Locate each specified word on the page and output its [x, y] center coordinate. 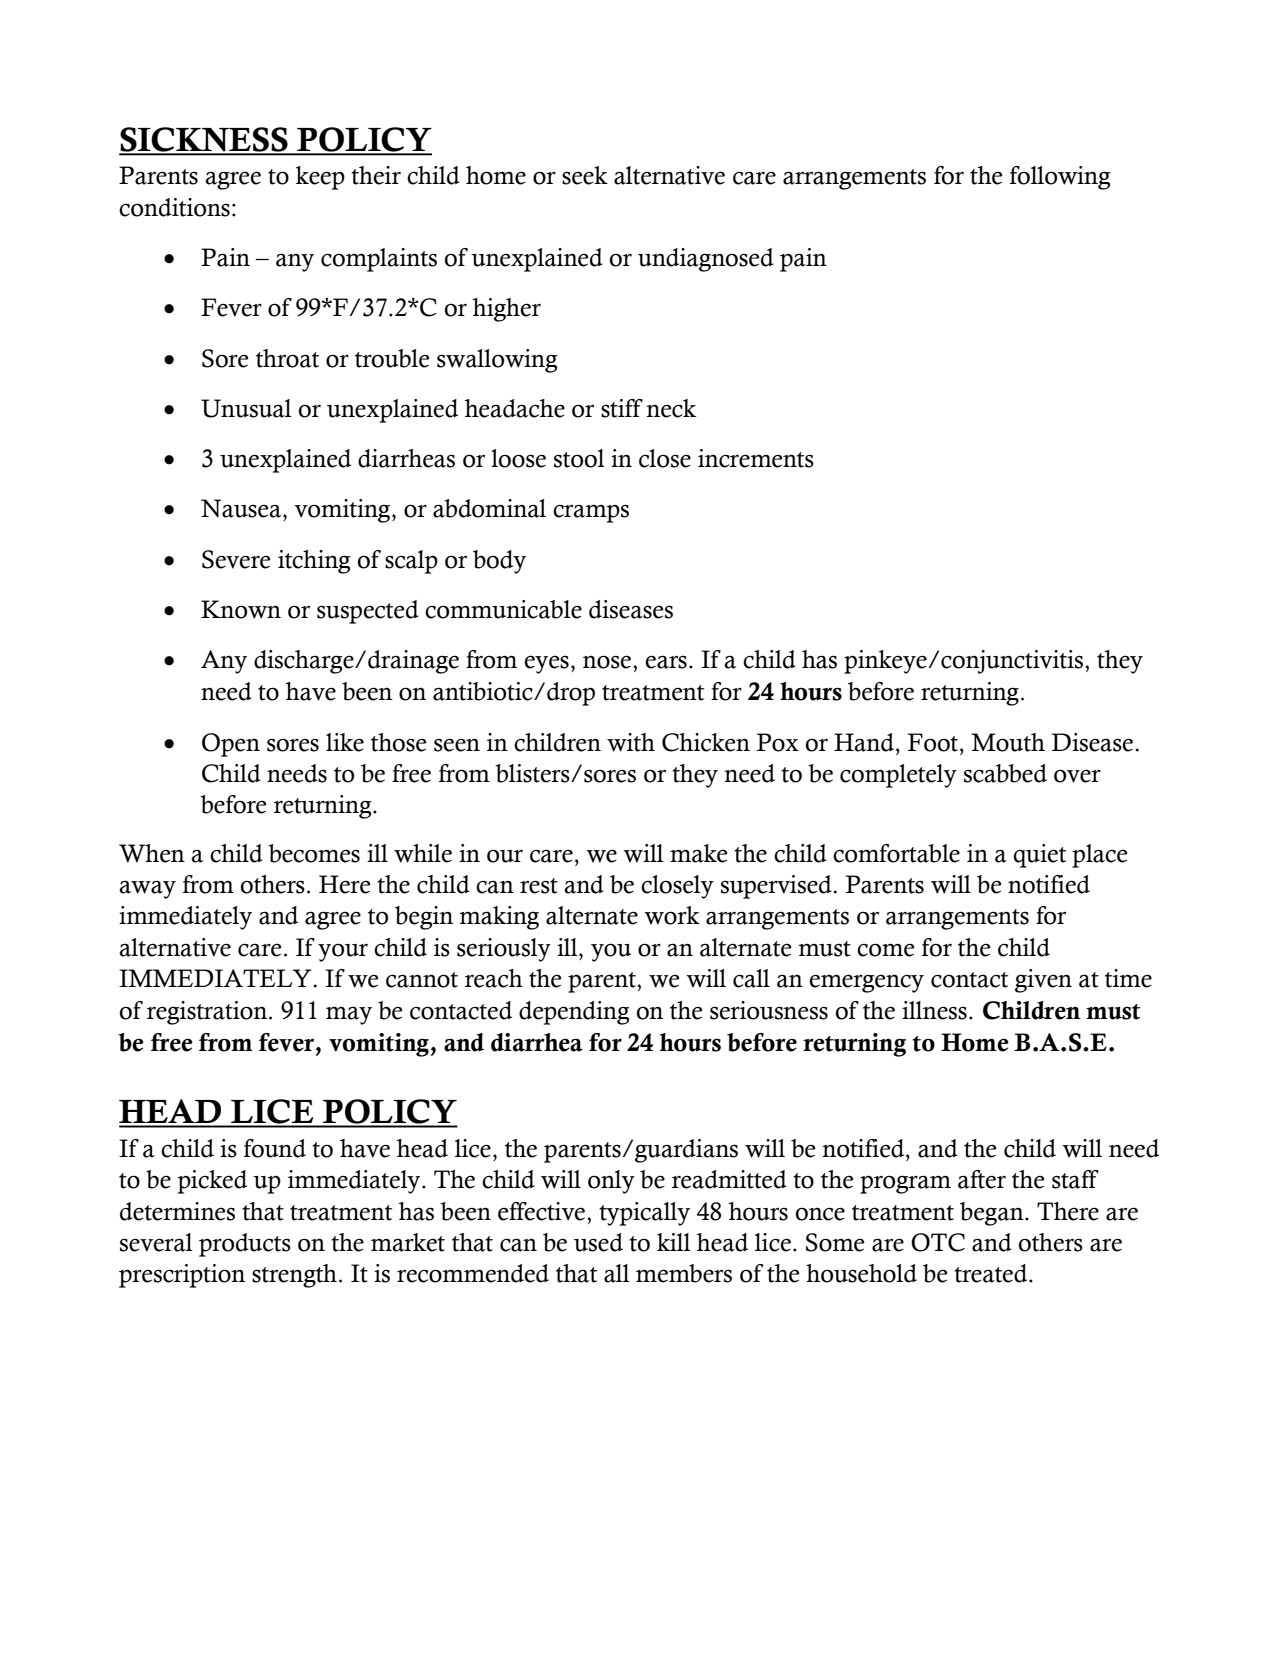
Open [231, 745]
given [1043, 981]
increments [756, 458]
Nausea [242, 508]
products [245, 1245]
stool [579, 458]
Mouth [1008, 742]
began [993, 1214]
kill [674, 1242]
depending [574, 1013]
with [631, 742]
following [1060, 178]
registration [208, 1013]
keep [320, 178]
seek [585, 175]
